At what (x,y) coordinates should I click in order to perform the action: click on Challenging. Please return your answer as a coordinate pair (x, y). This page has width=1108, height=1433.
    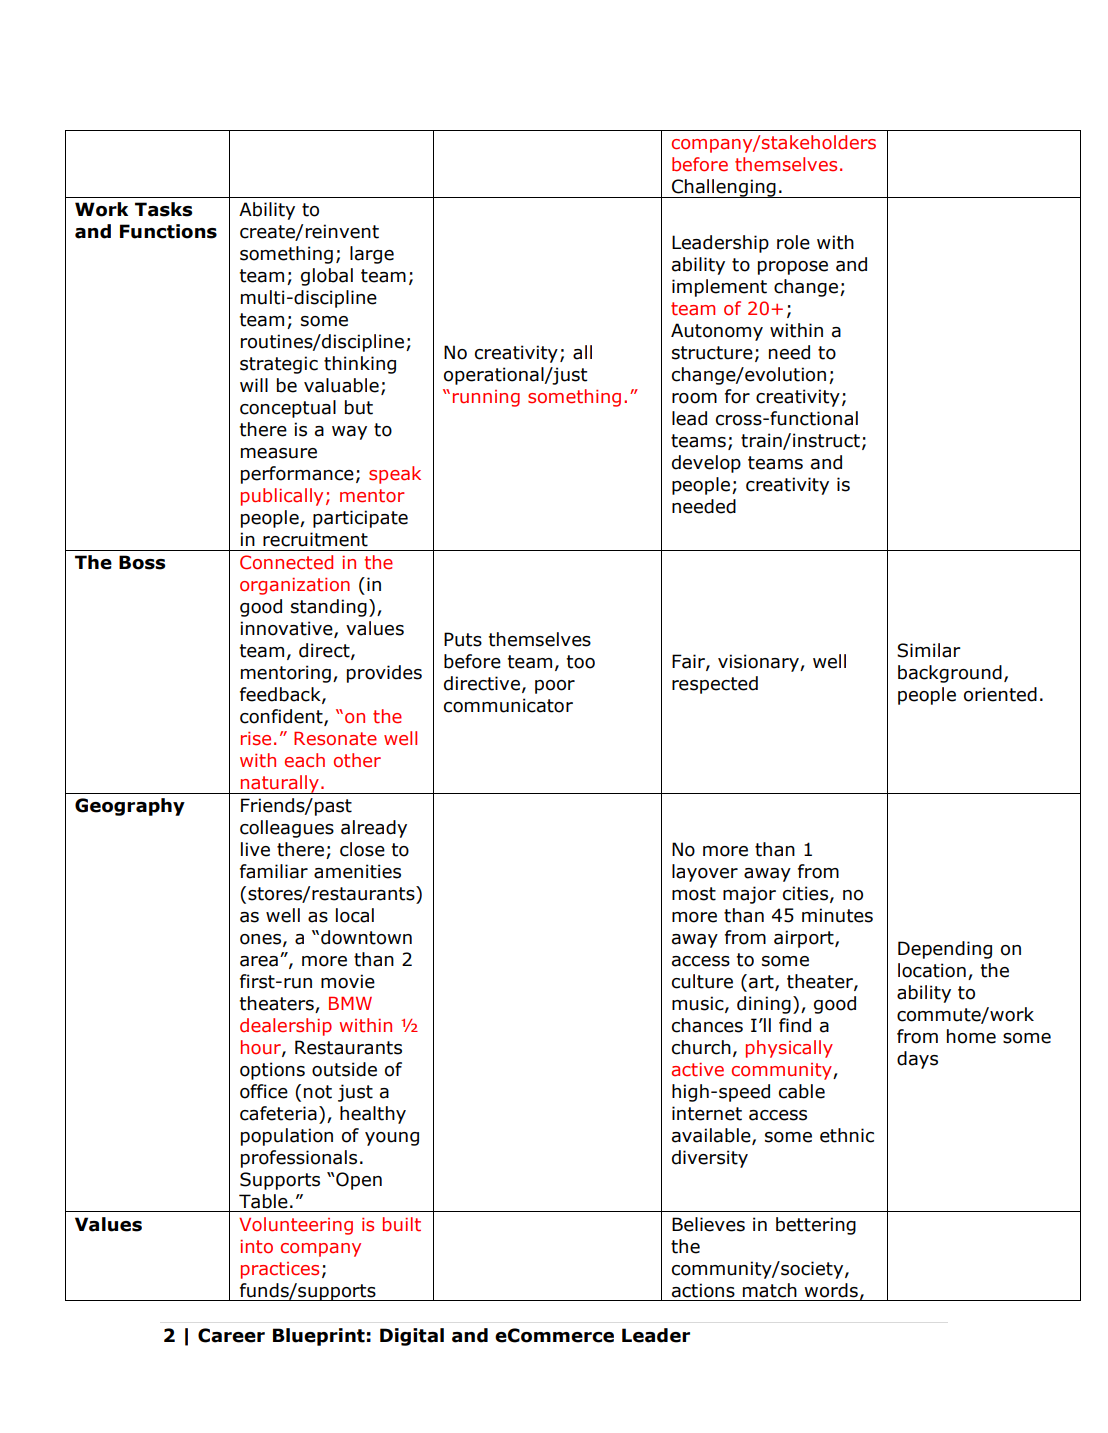
    Looking at the image, I should click on (724, 188).
